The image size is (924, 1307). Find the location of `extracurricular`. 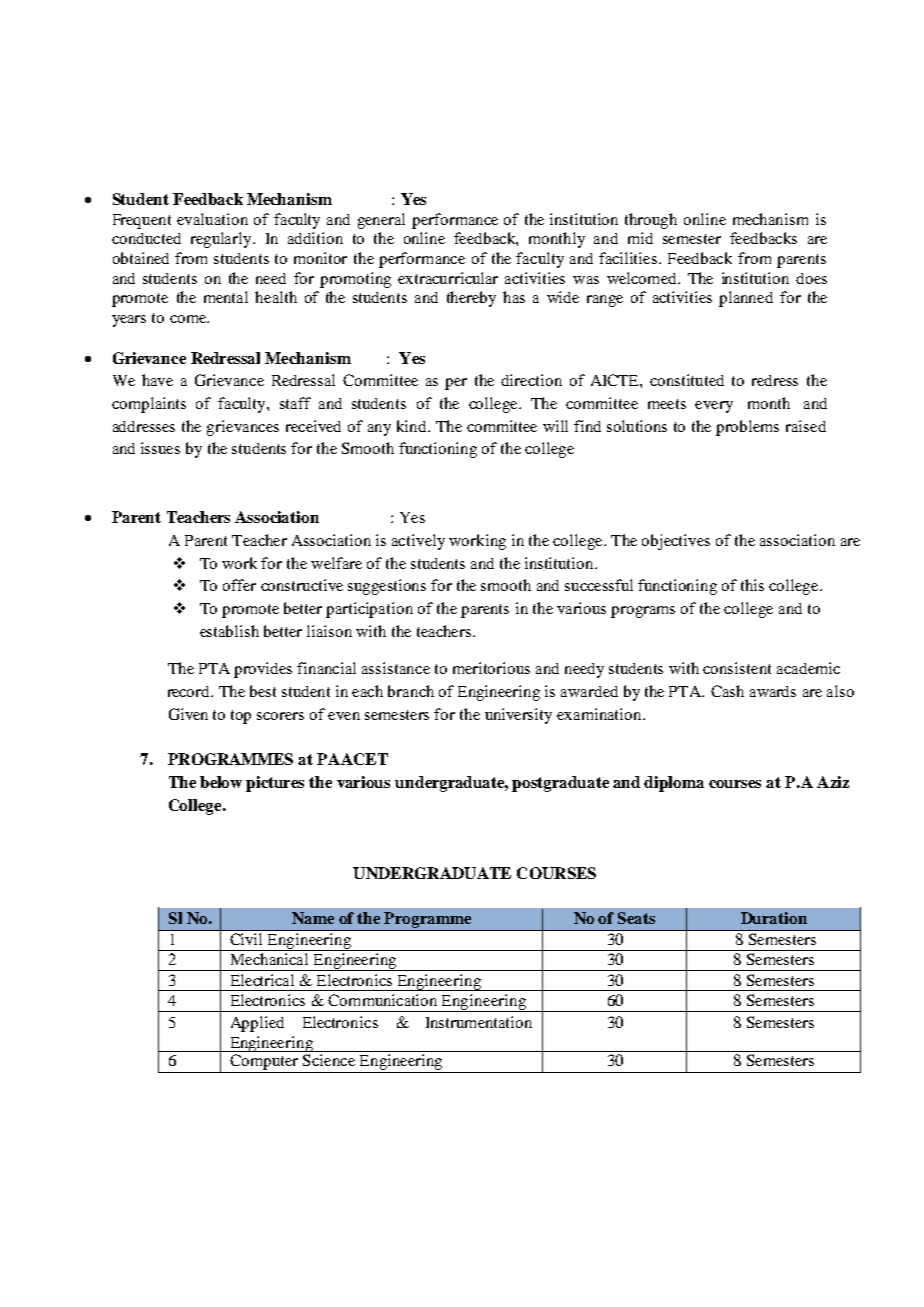

extracurricular is located at coordinates (448, 278).
